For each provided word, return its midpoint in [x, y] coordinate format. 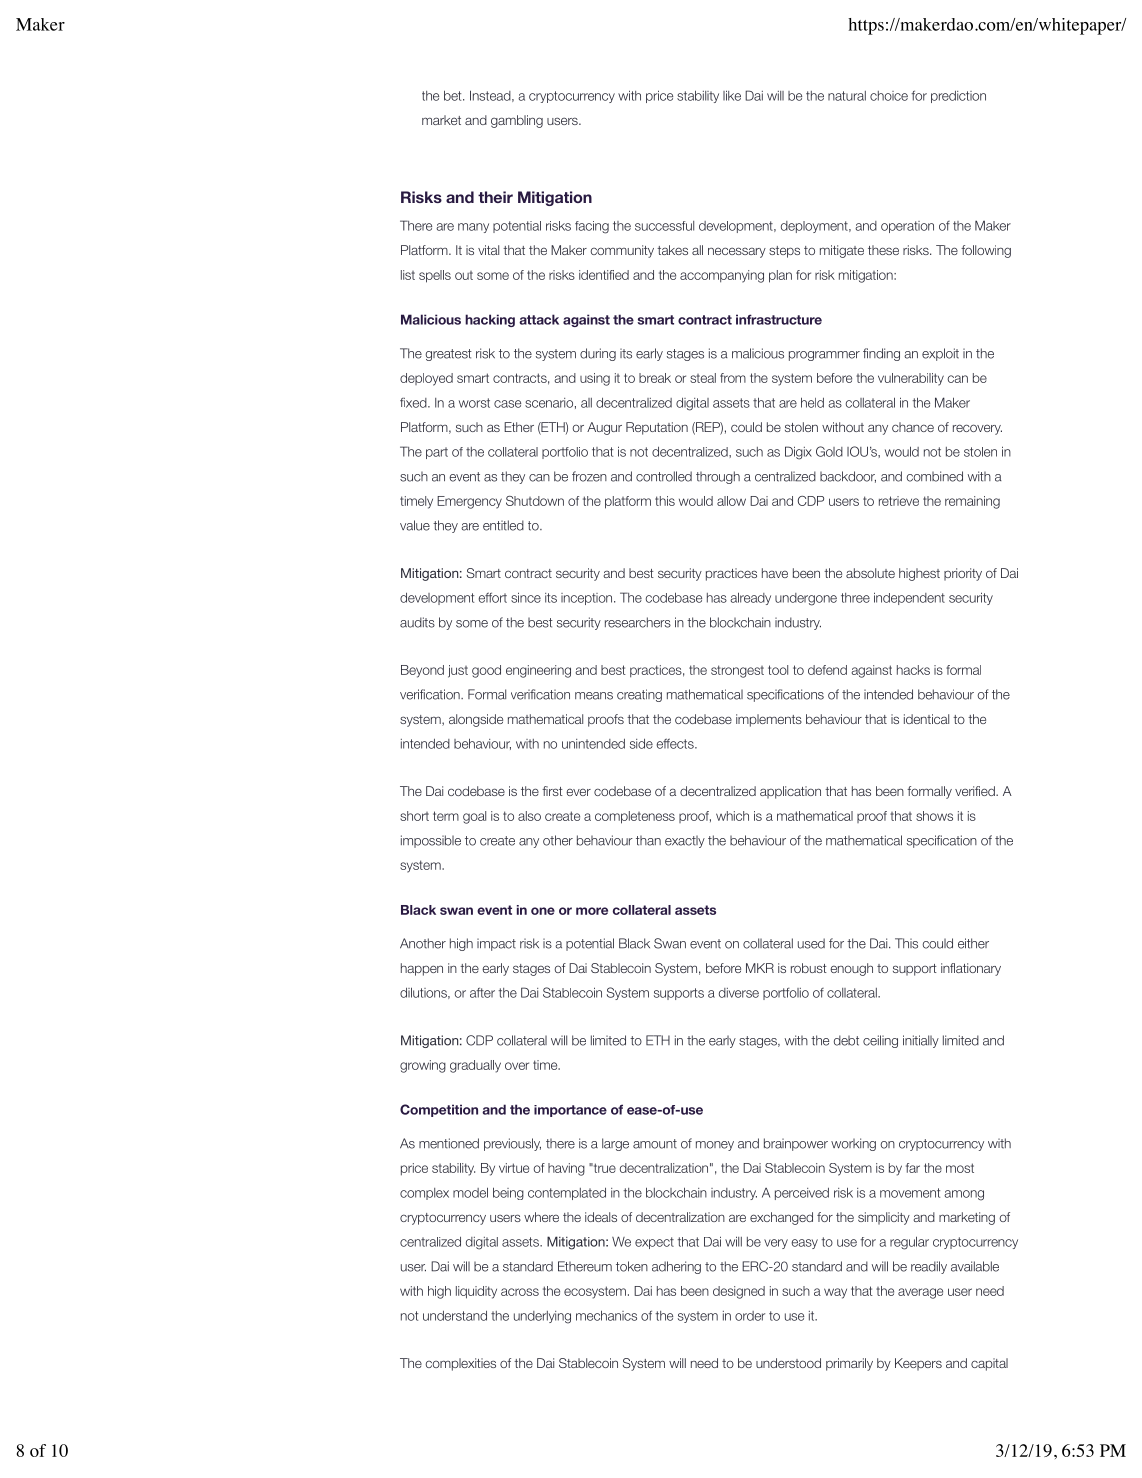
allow [731, 501]
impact [496, 944]
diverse [739, 993]
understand [455, 1316]
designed [739, 1292]
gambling [517, 121]
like [732, 95]
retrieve [899, 501]
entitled [503, 525]
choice [889, 96]
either [973, 943]
